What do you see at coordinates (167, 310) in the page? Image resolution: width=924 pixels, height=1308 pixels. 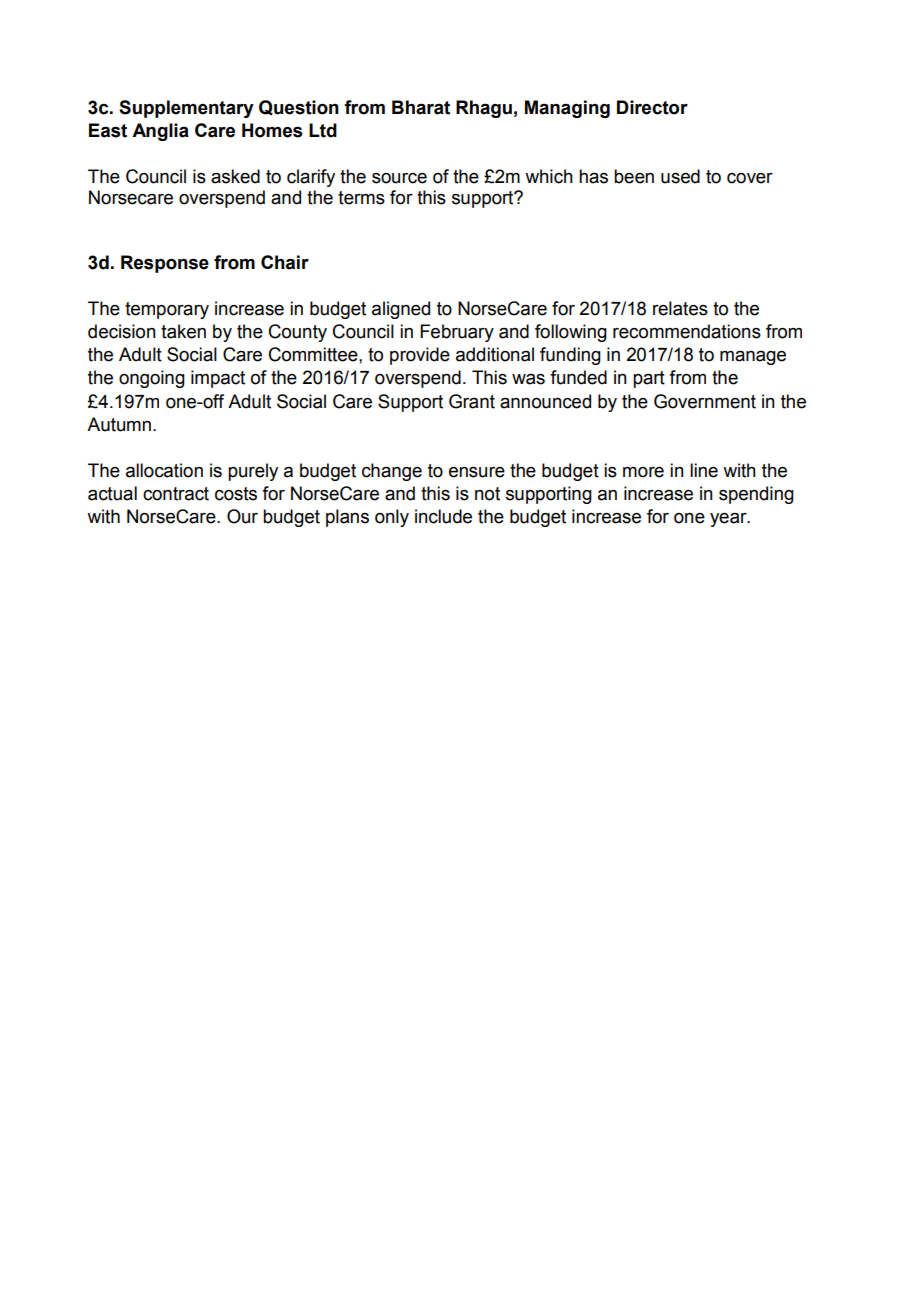 I see `temporary` at bounding box center [167, 310].
